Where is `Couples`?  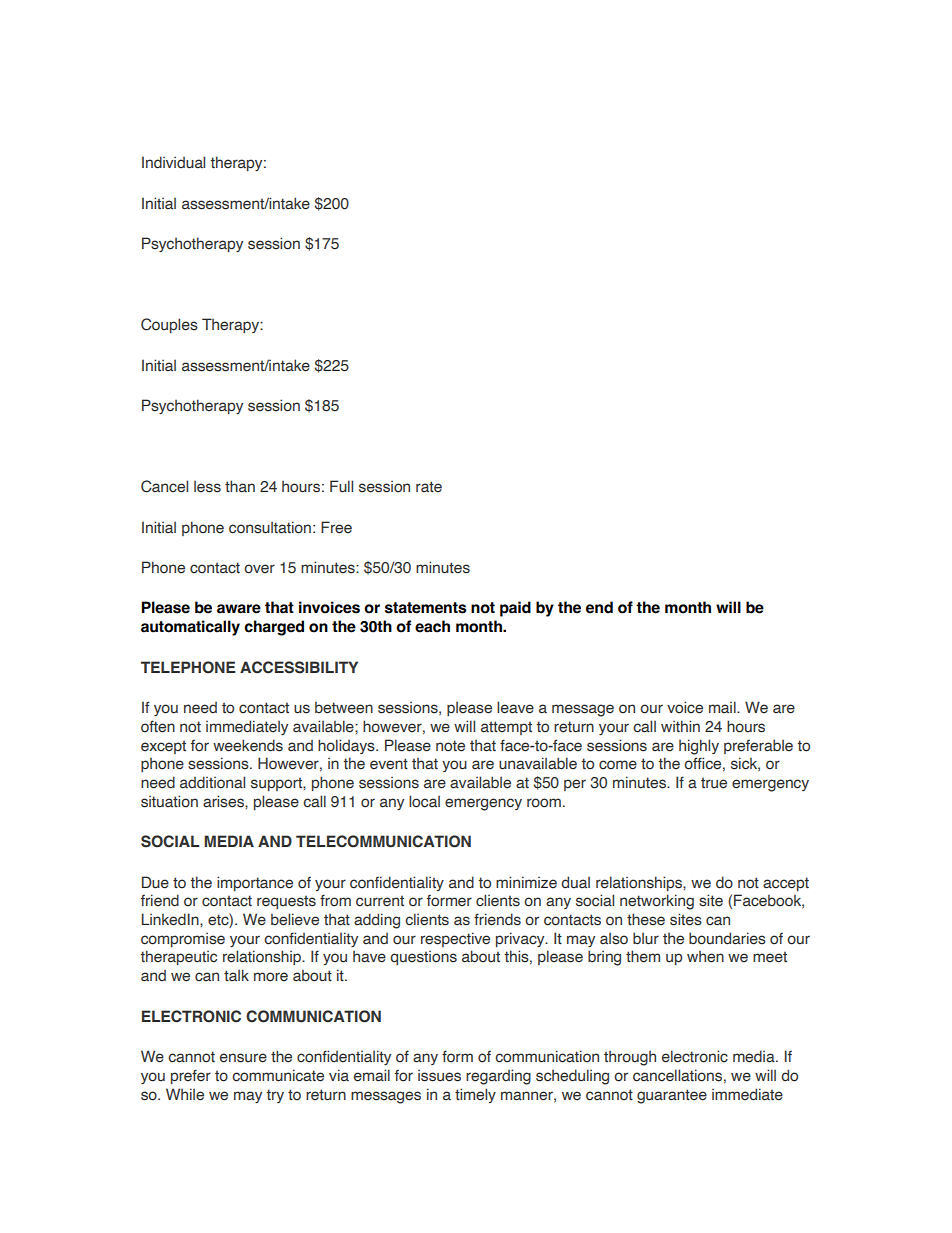
Couples is located at coordinates (169, 325).
